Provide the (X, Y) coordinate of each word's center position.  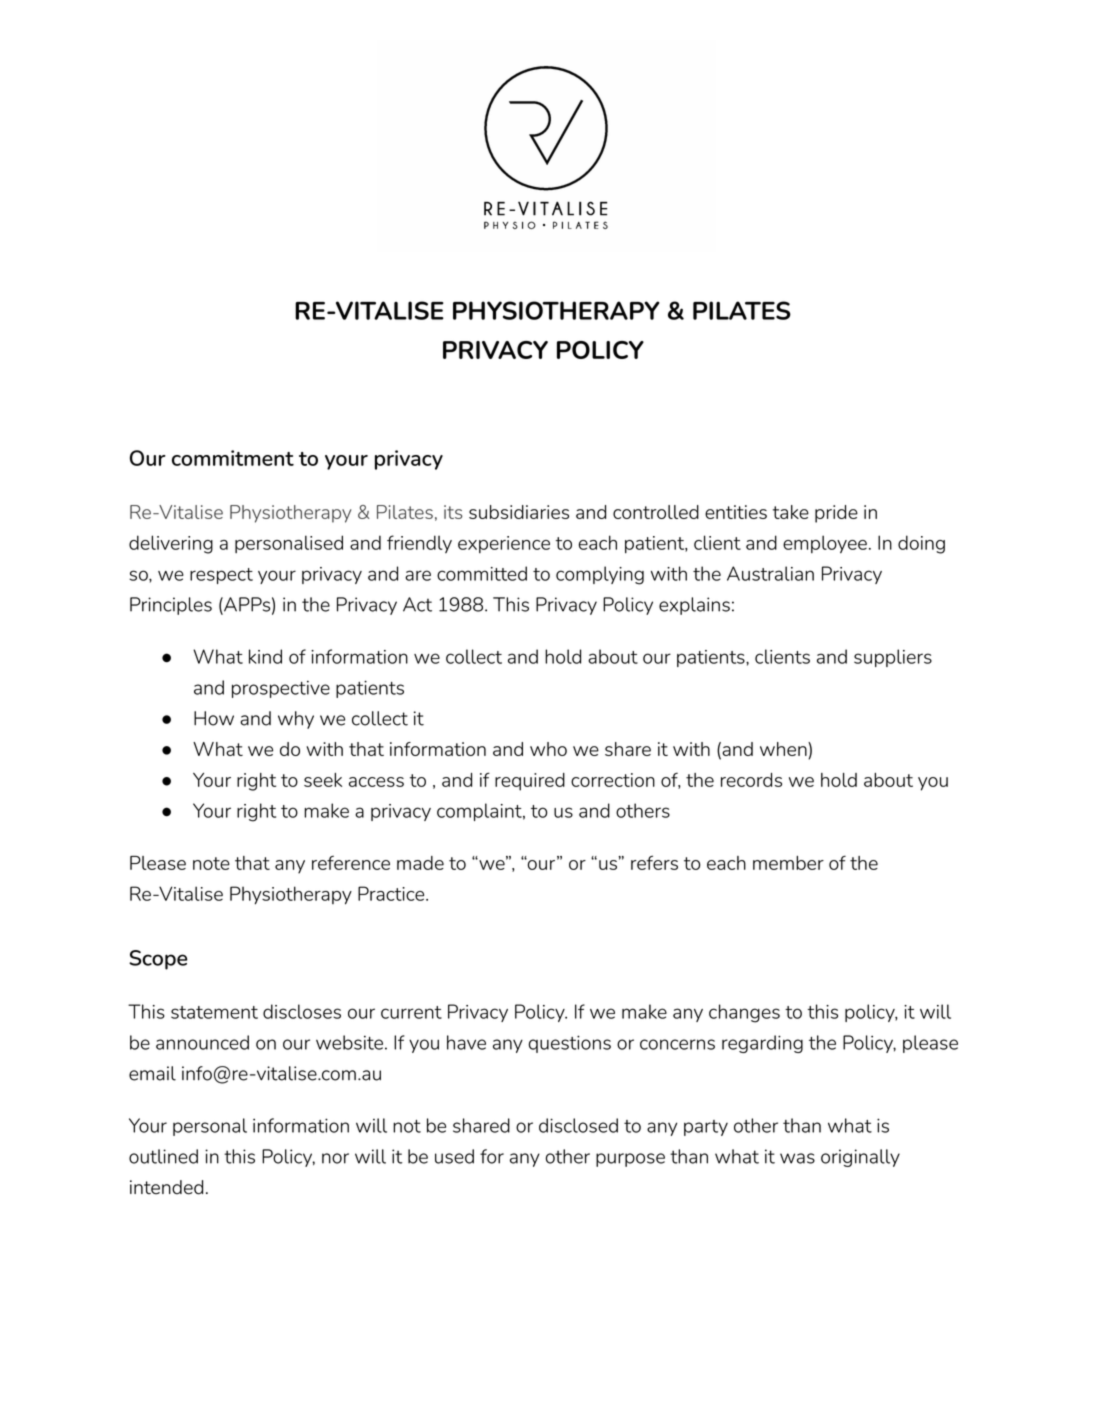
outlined (163, 1156)
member (788, 863)
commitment (233, 458)
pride (836, 514)
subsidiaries (519, 512)
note (211, 863)
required (530, 782)
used (454, 1156)
